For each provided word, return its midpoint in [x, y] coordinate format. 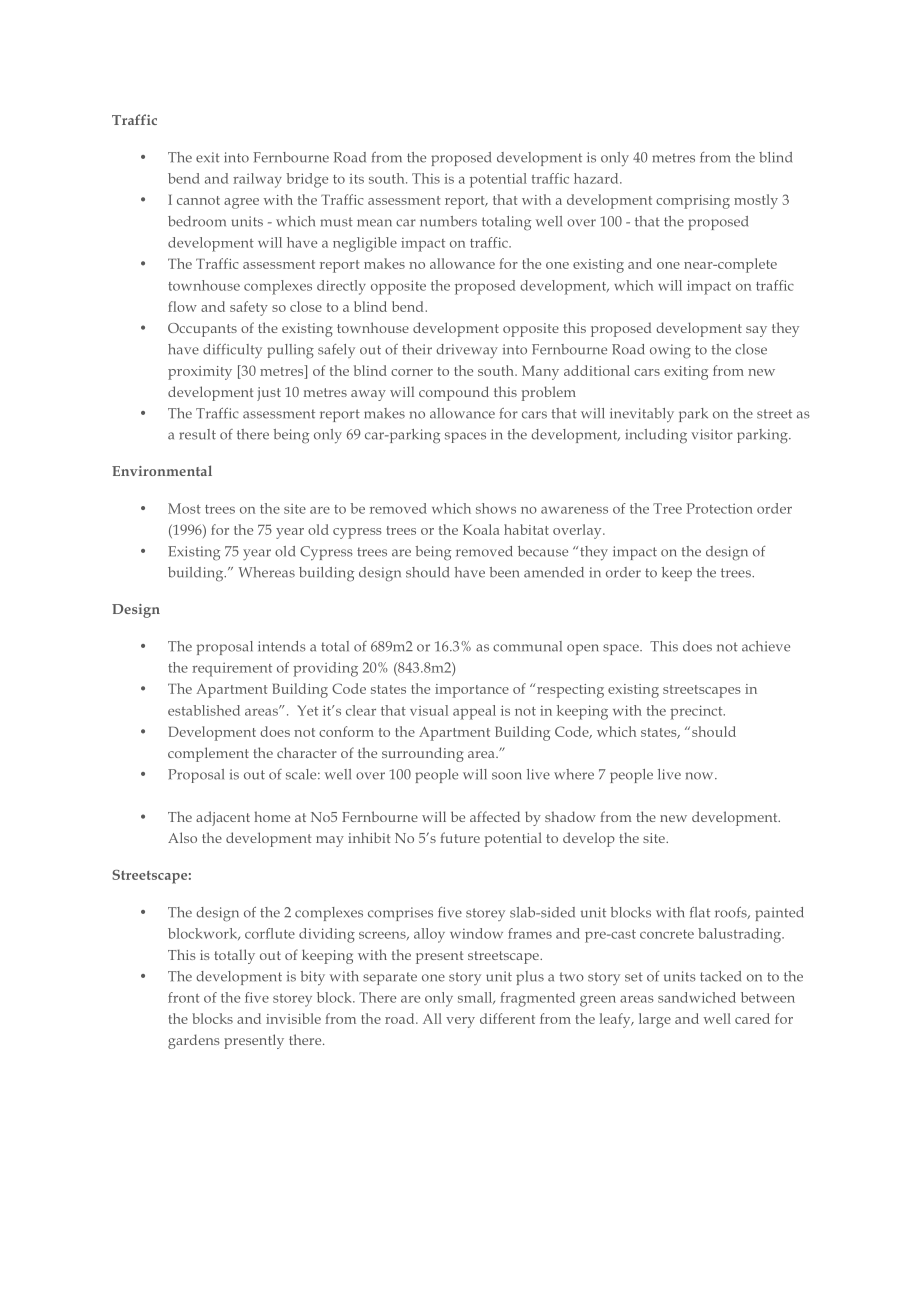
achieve [766, 646]
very [460, 1022]
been [504, 572]
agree [241, 203]
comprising [693, 202]
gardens [194, 1041]
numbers [448, 221]
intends [282, 646]
